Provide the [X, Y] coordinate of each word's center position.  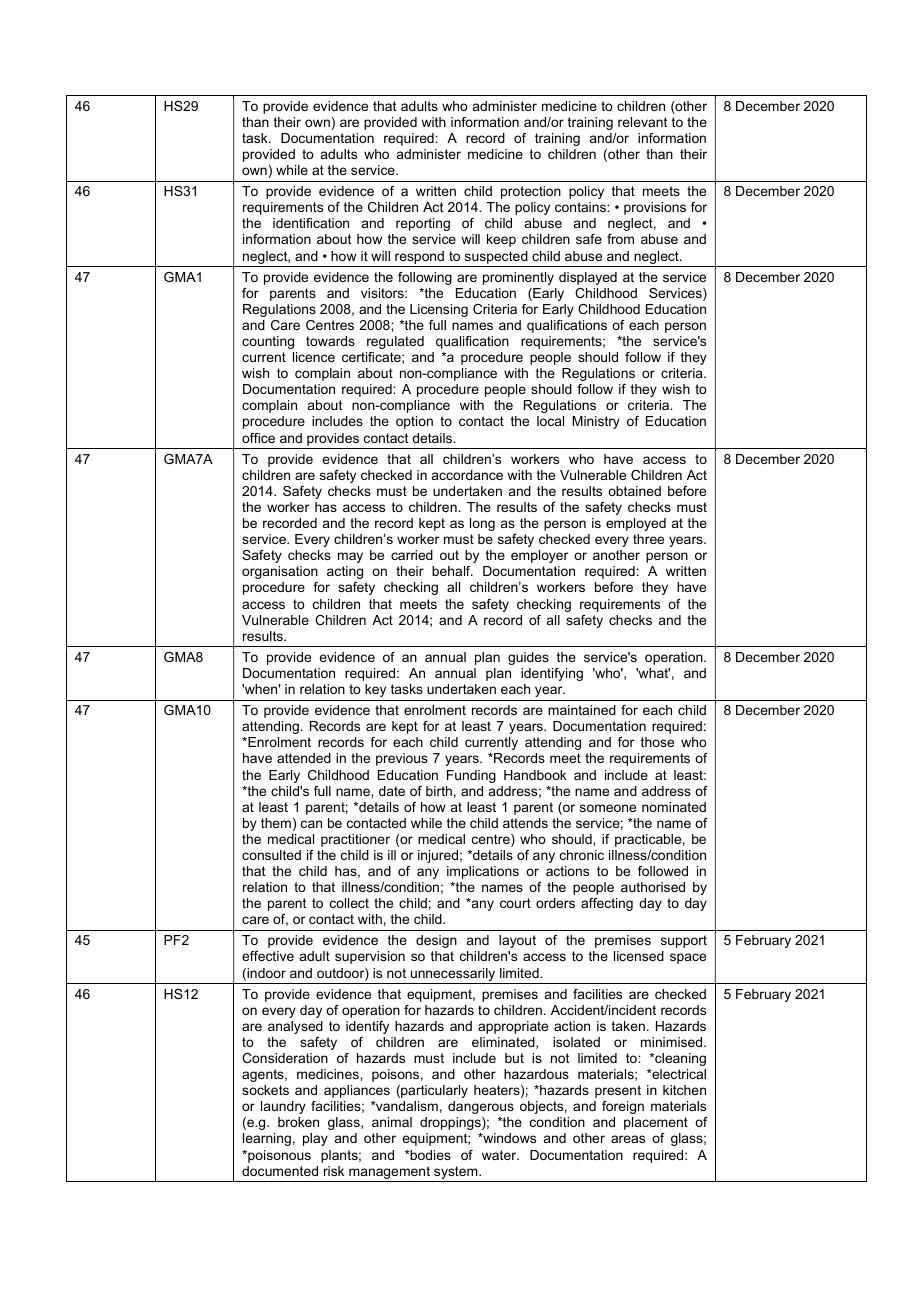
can [311, 824]
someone [608, 808]
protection [531, 192]
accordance [467, 475]
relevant [642, 122]
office [258, 438]
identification [311, 223]
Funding [471, 776]
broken [298, 1122]
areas [628, 1139]
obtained [634, 491]
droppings [451, 1123]
